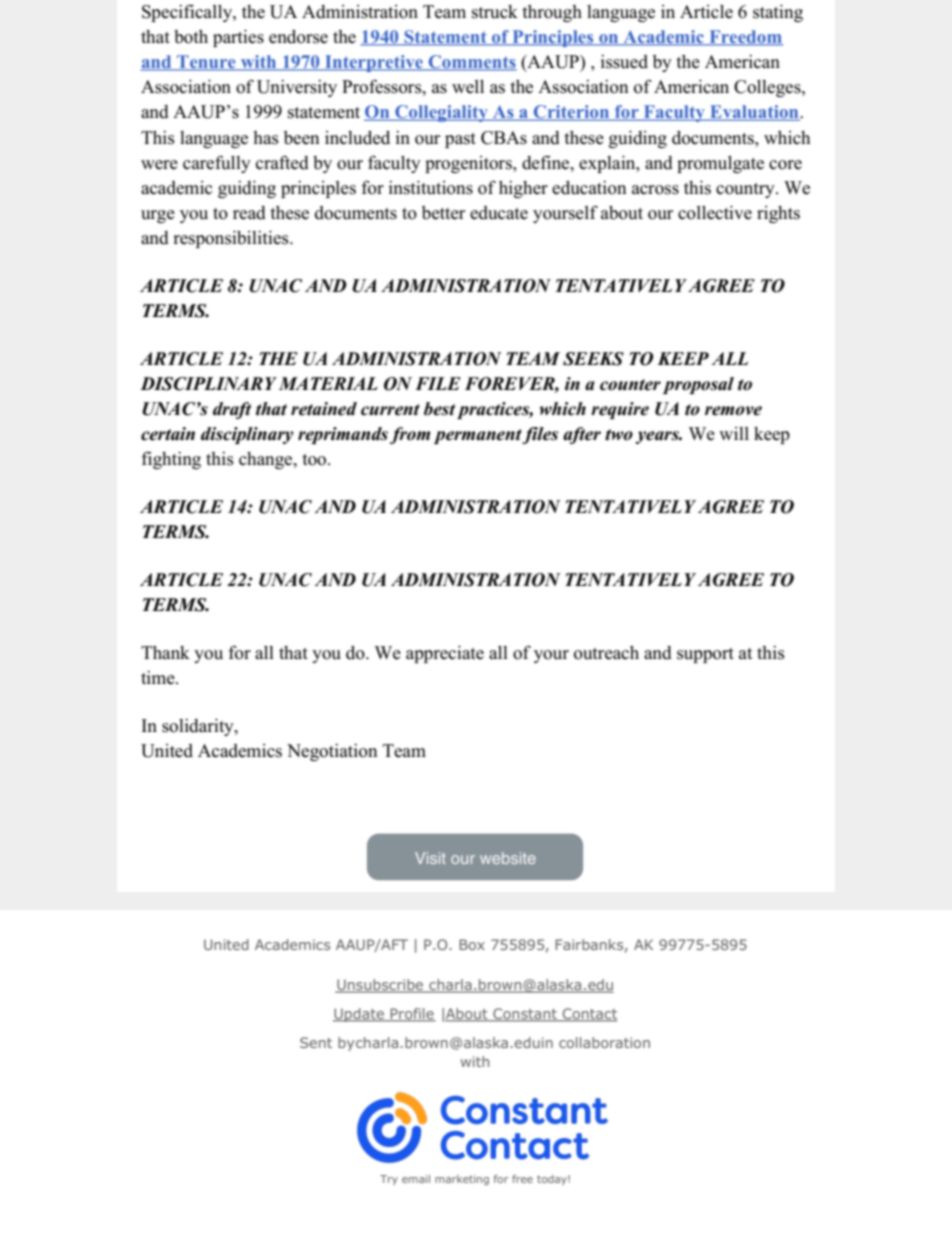 This screenshot has height=1233, width=952. What do you see at coordinates (471, 63) in the screenshot?
I see `Comments` at bounding box center [471, 63].
